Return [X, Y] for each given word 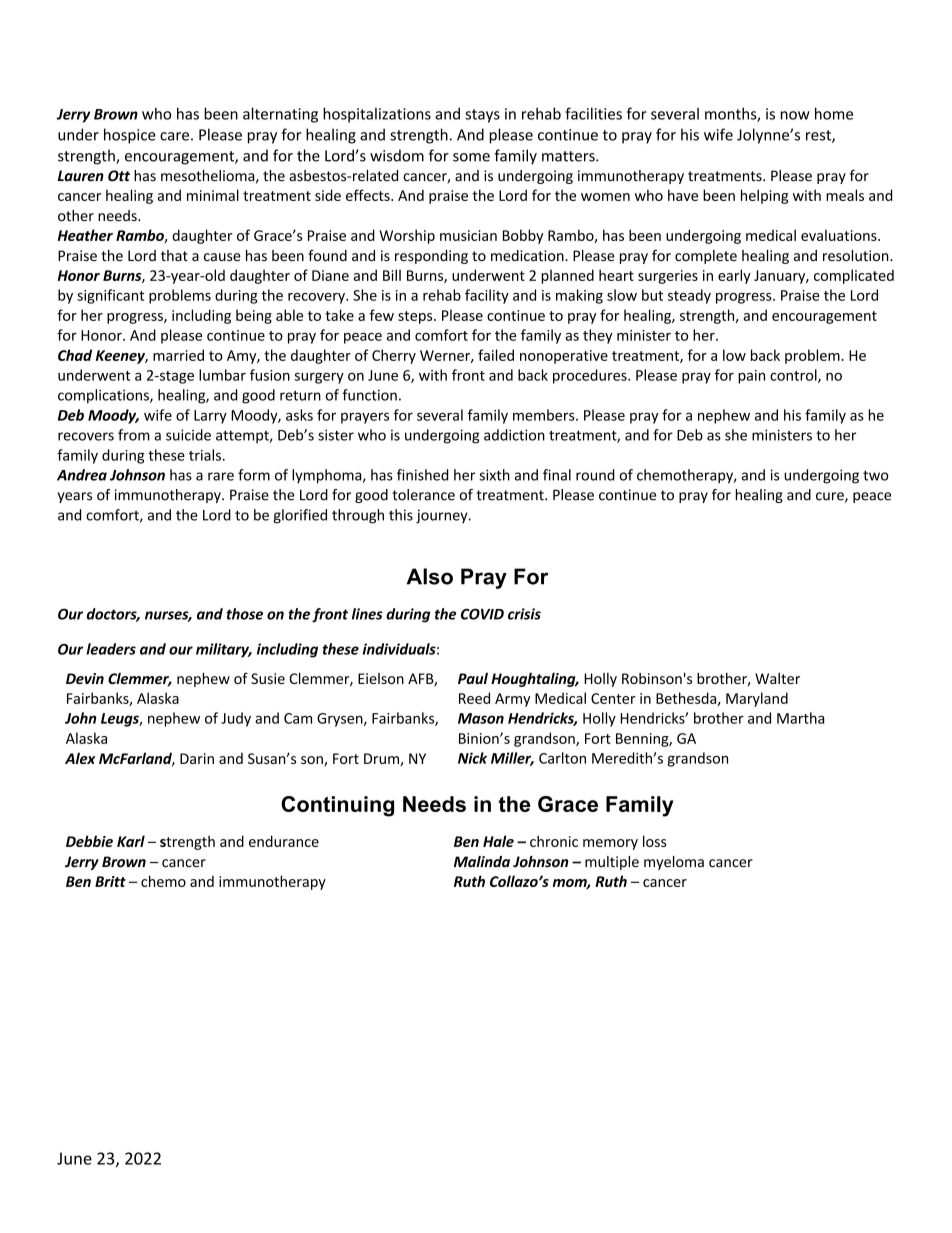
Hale [498, 841]
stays [482, 116]
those [244, 614]
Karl [131, 841]
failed [496, 355]
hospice [130, 136]
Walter [777, 678]
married [178, 355]
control [794, 376]
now [795, 115]
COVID [482, 614]
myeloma [674, 863]
